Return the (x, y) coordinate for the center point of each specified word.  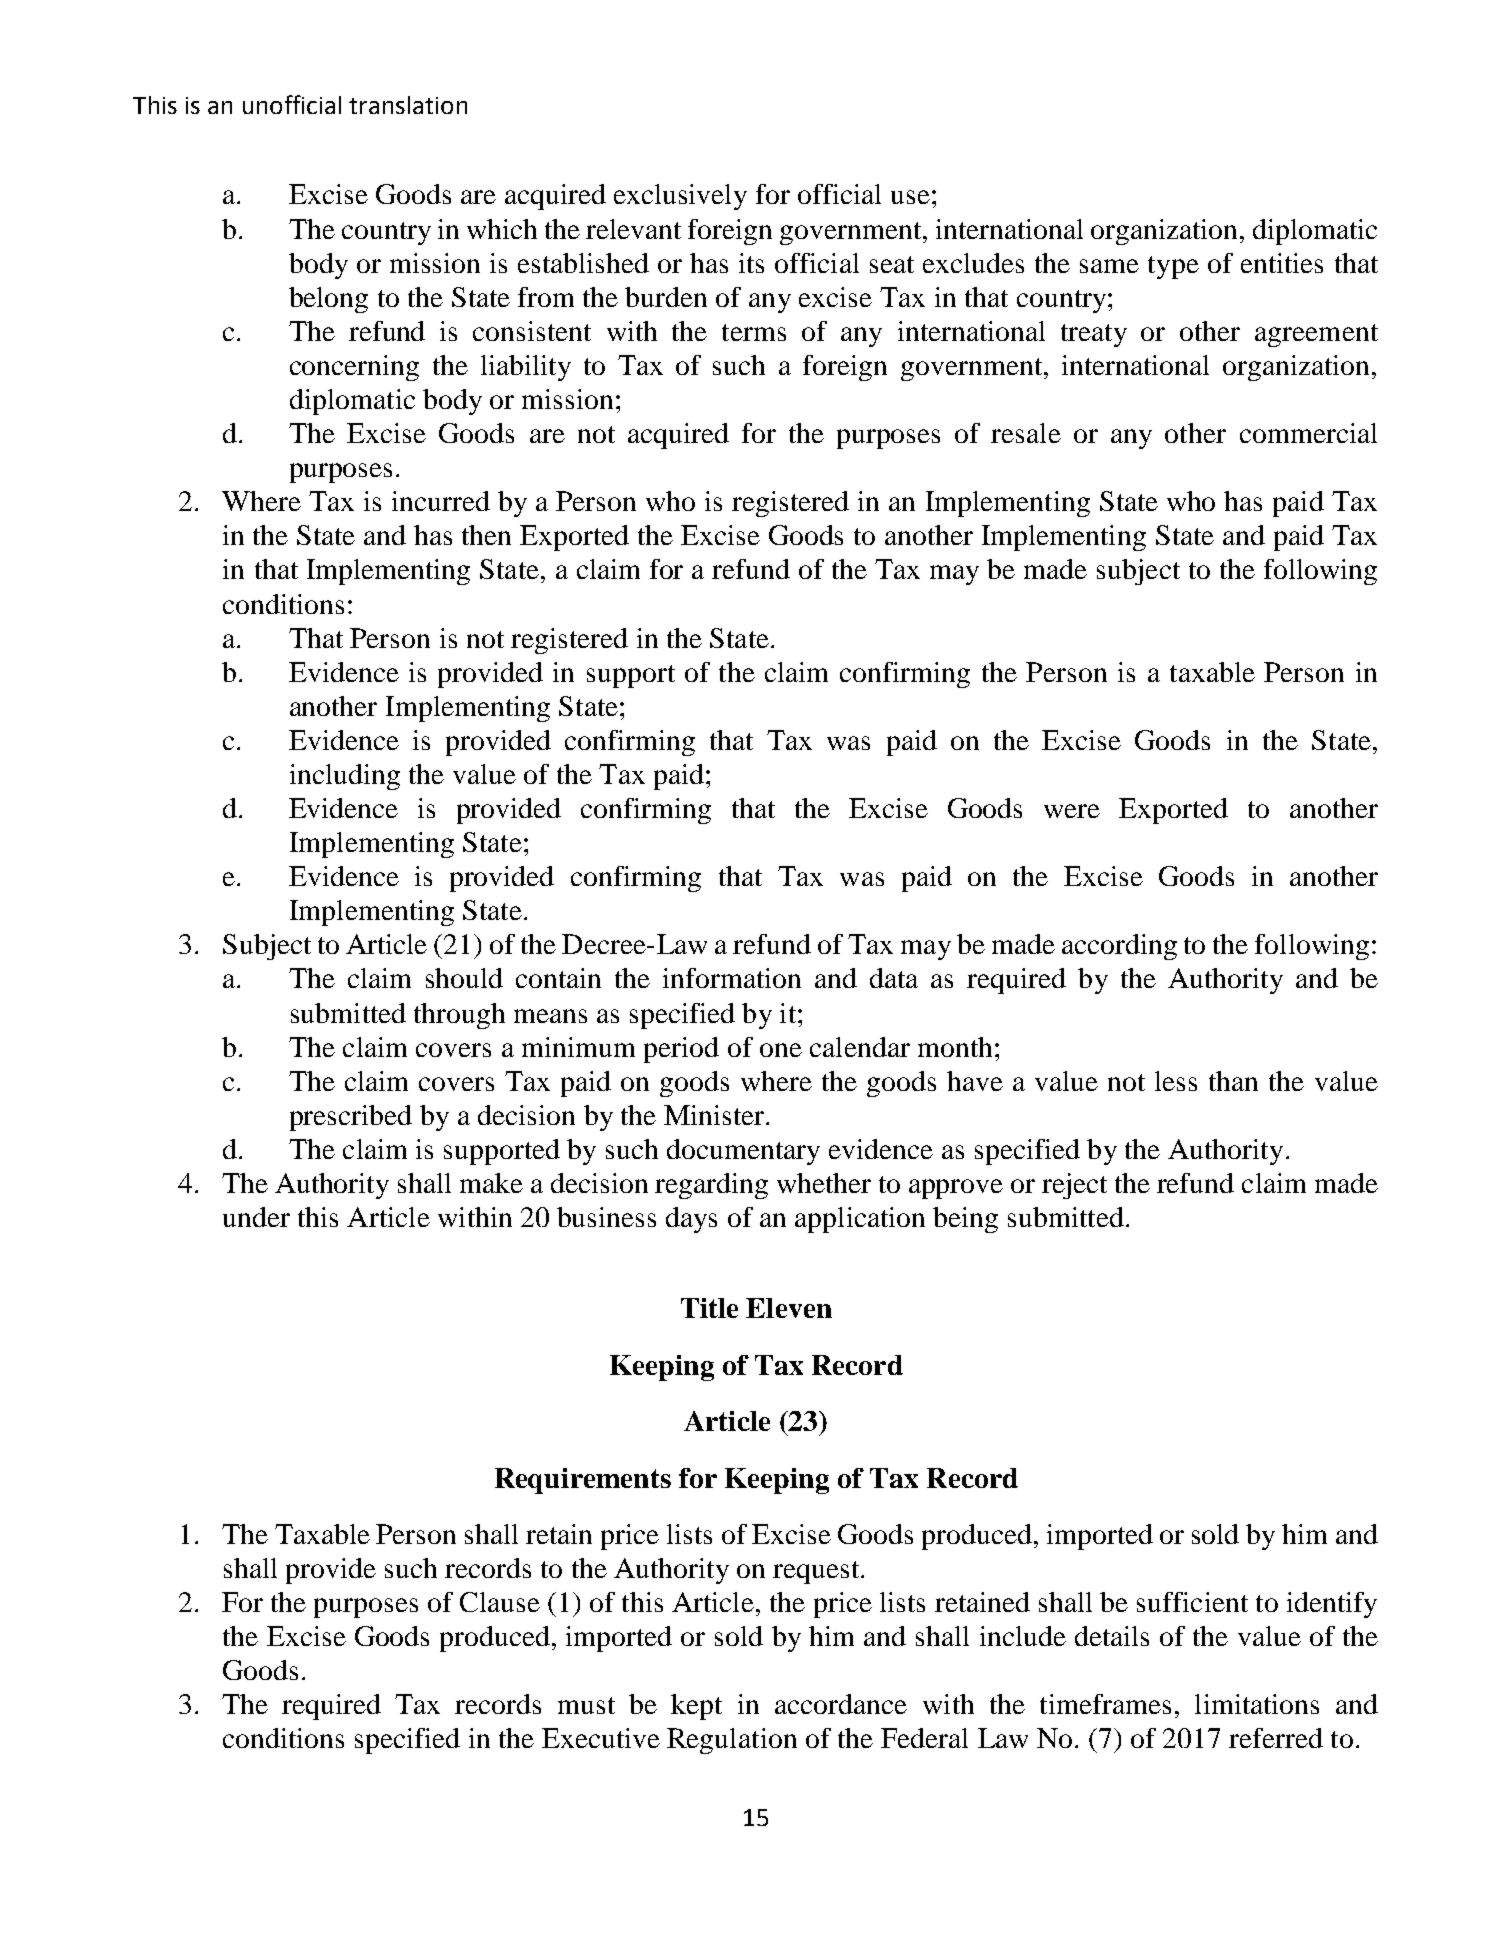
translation (408, 105)
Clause (500, 1602)
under (256, 1217)
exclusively (680, 197)
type (1173, 267)
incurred (441, 501)
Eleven (789, 1308)
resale (1026, 433)
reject (1074, 1186)
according (1119, 947)
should (464, 978)
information (732, 978)
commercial (1308, 433)
